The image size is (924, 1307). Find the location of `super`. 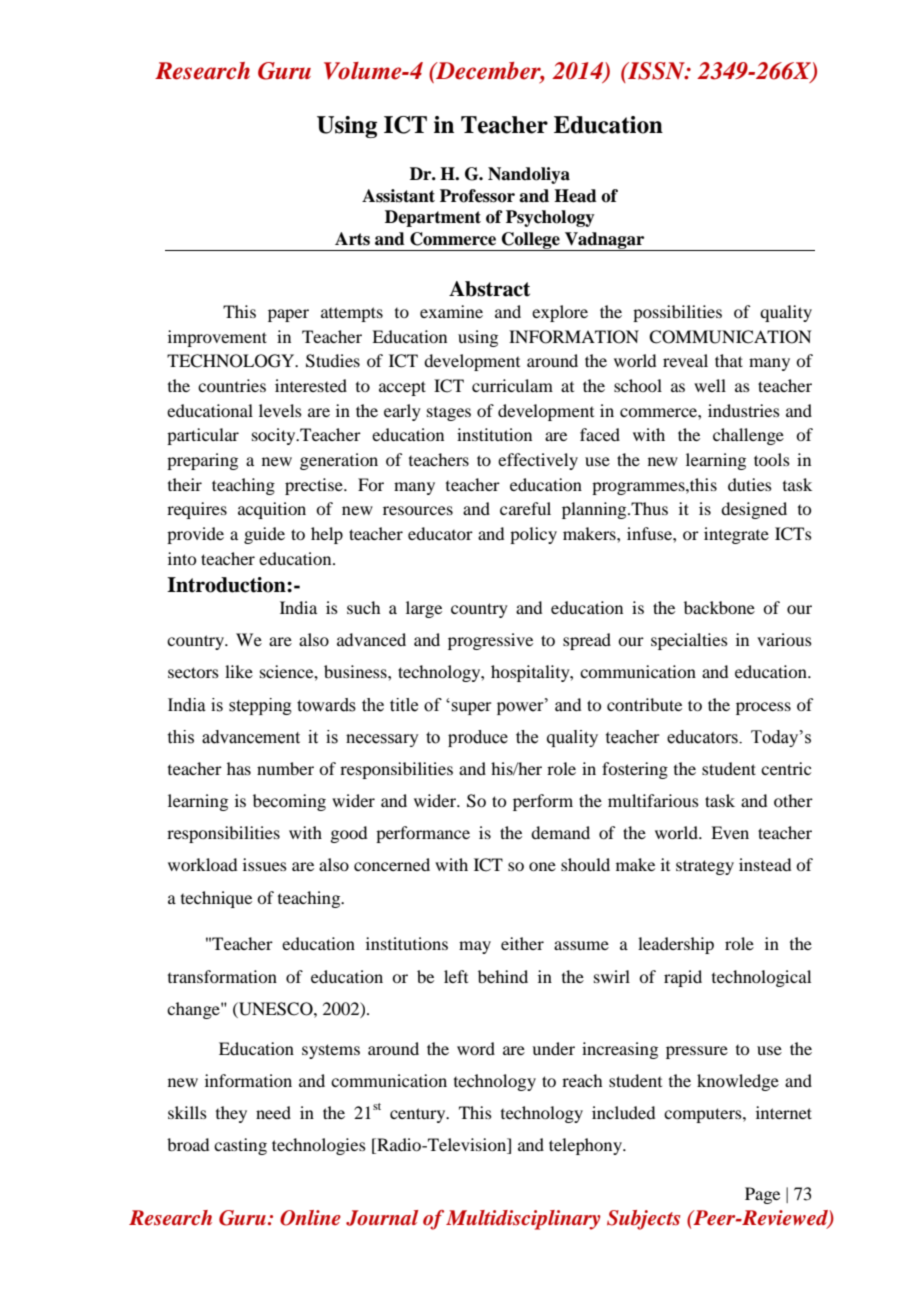

super is located at coordinates (471, 708).
